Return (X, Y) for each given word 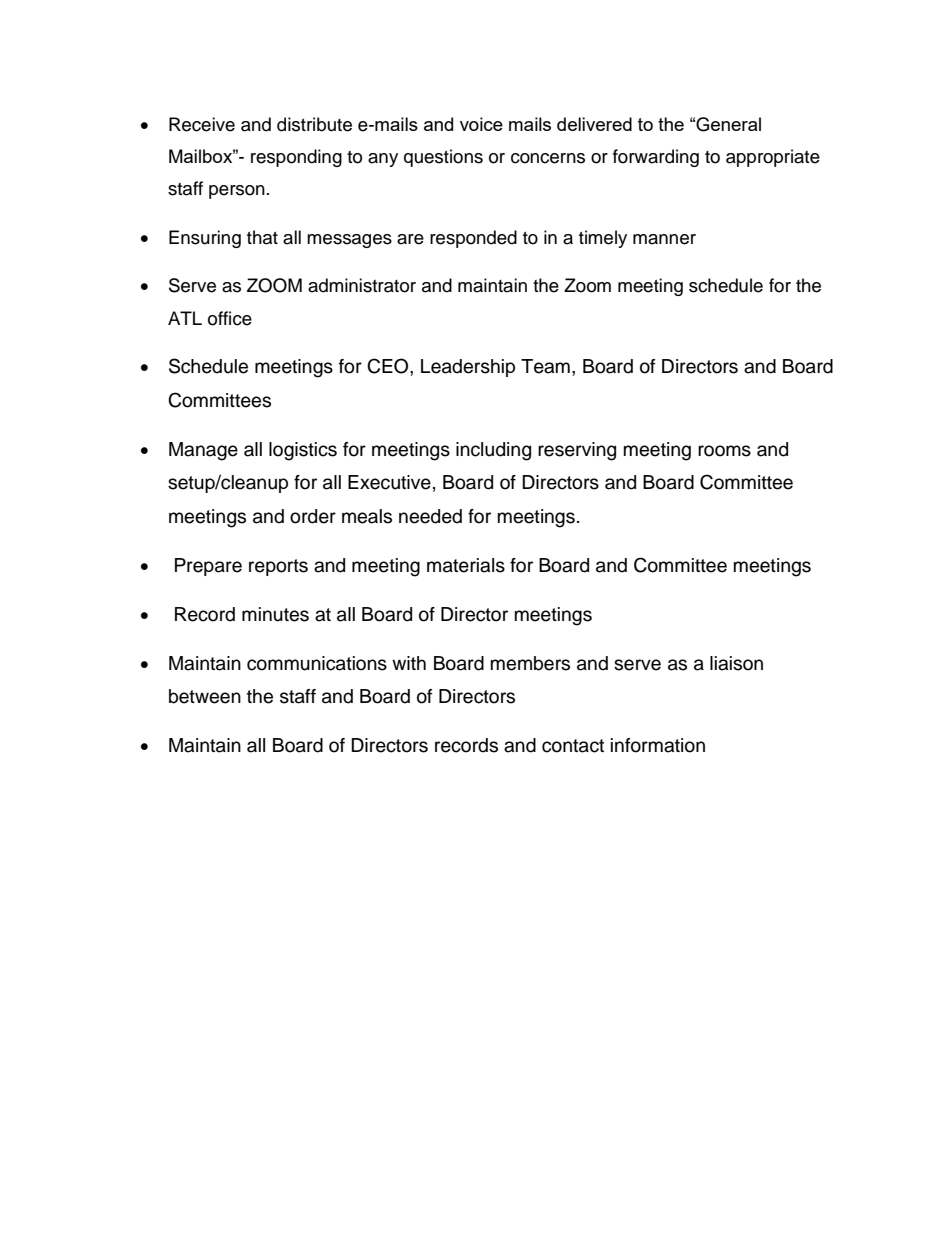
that (262, 237)
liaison (736, 663)
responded (473, 239)
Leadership (468, 368)
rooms (724, 451)
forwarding (656, 158)
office (230, 318)
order (313, 516)
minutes (275, 614)
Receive (202, 124)
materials (466, 565)
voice (481, 124)
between (205, 696)
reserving (577, 451)
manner (664, 239)
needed (430, 516)
